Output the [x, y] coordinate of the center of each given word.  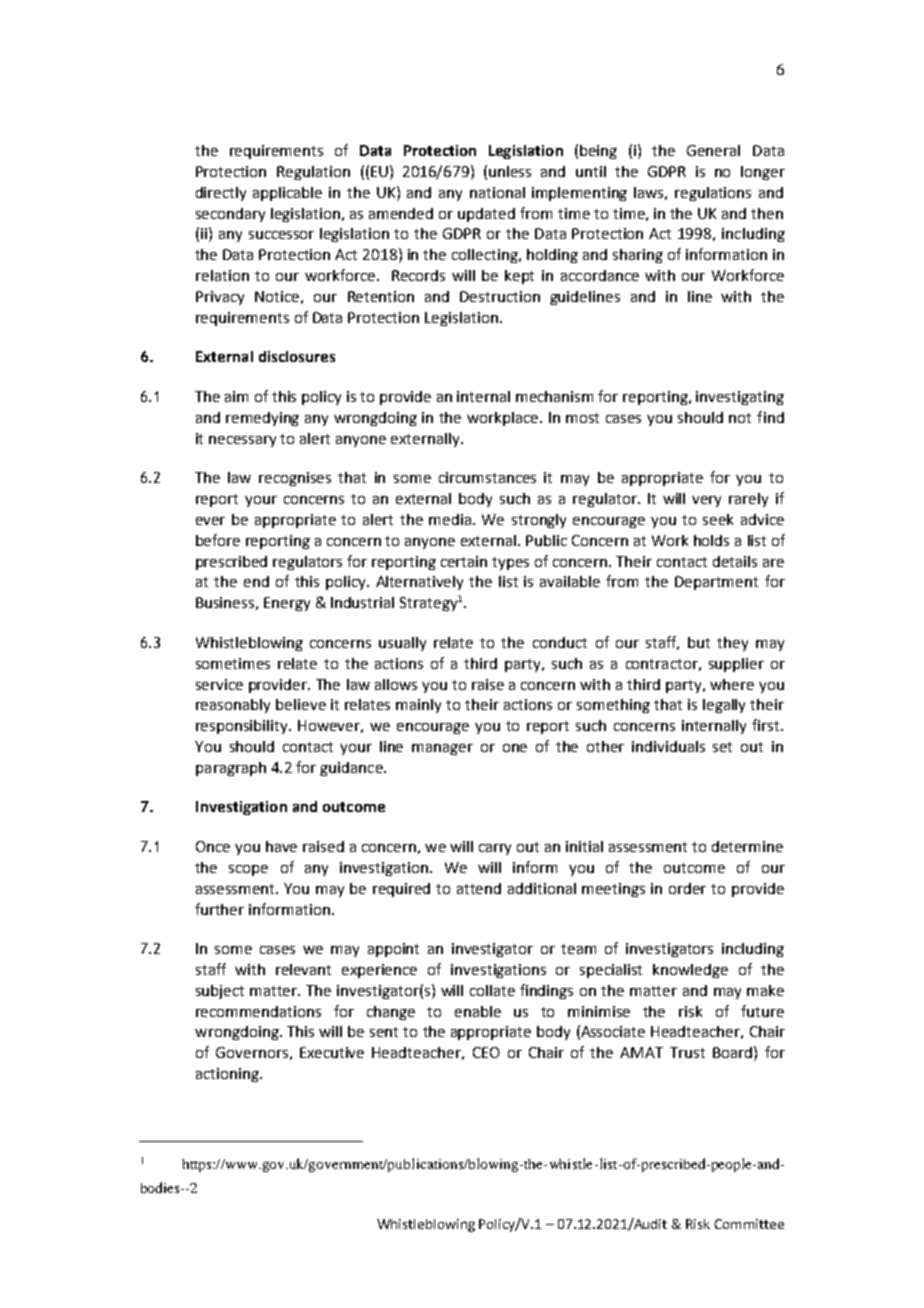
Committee [749, 1224]
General [713, 150]
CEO [486, 1052]
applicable [287, 194]
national [497, 192]
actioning [229, 1075]
